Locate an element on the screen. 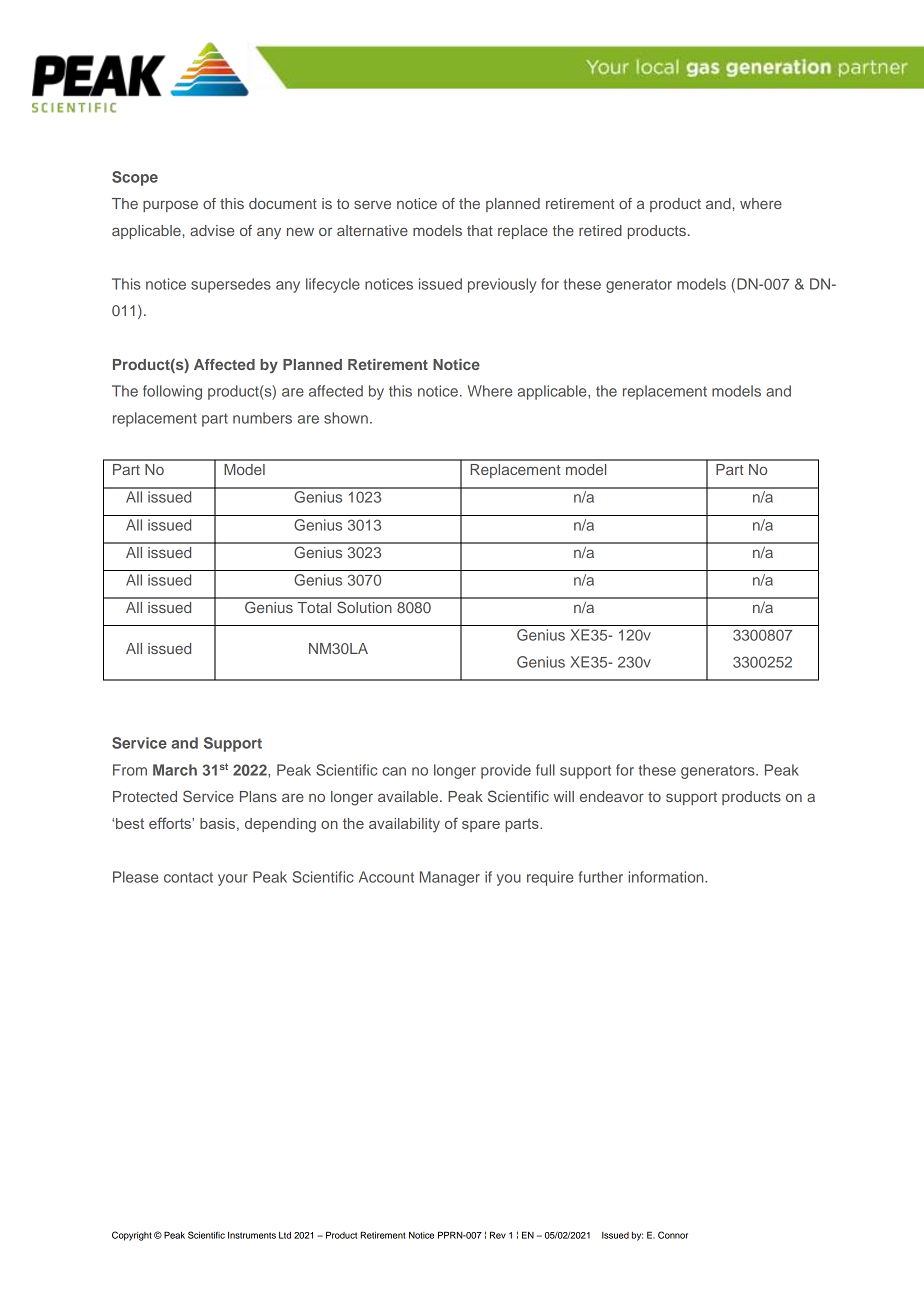 This screenshot has height=1308, width=924. Ltd is located at coordinates (285, 1235).
